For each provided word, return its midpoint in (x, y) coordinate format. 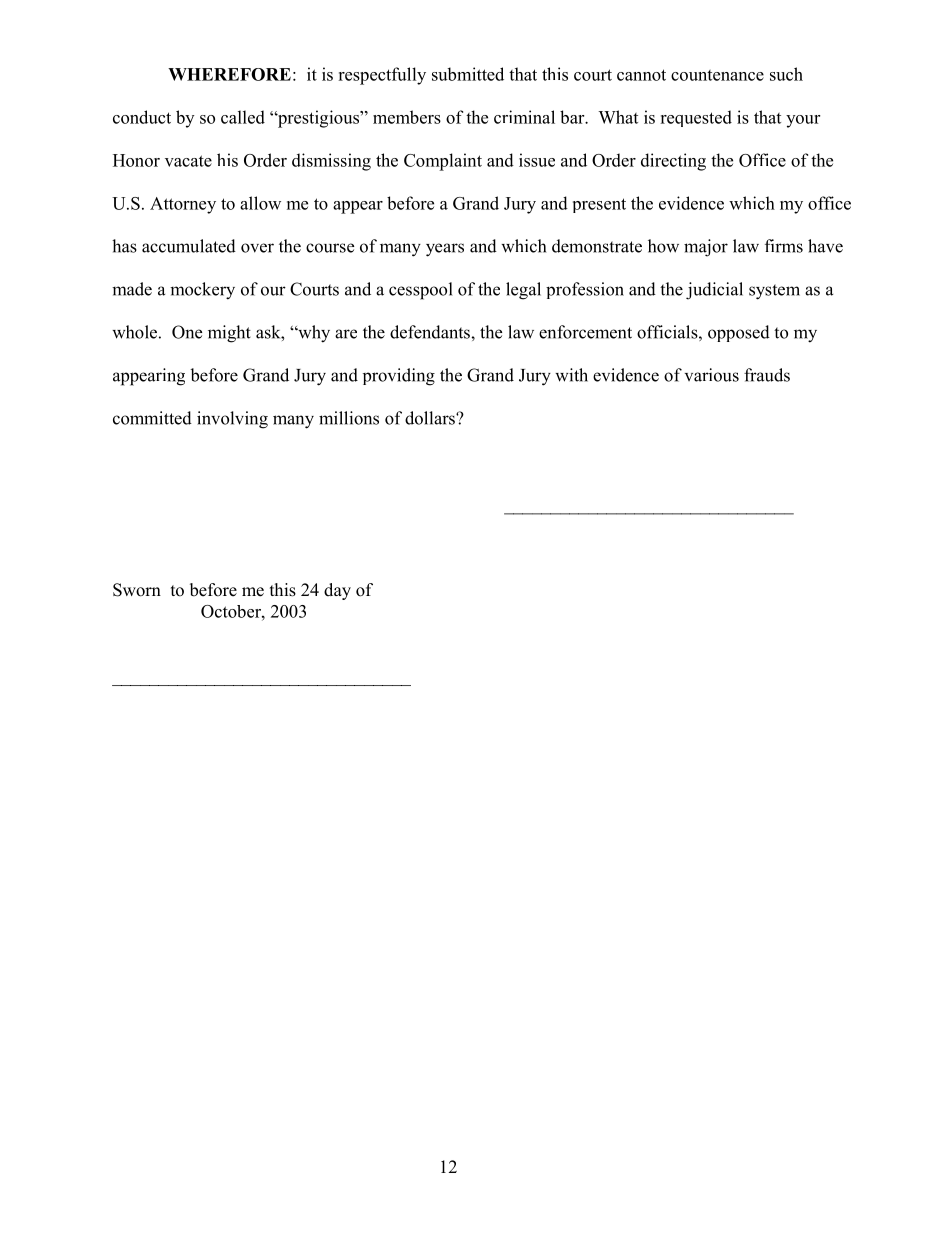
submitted (468, 74)
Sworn (137, 590)
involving (232, 420)
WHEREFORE (229, 74)
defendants (431, 332)
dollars (431, 418)
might (229, 334)
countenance (717, 75)
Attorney (183, 205)
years (445, 250)
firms (784, 246)
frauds (767, 375)
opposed (739, 333)
